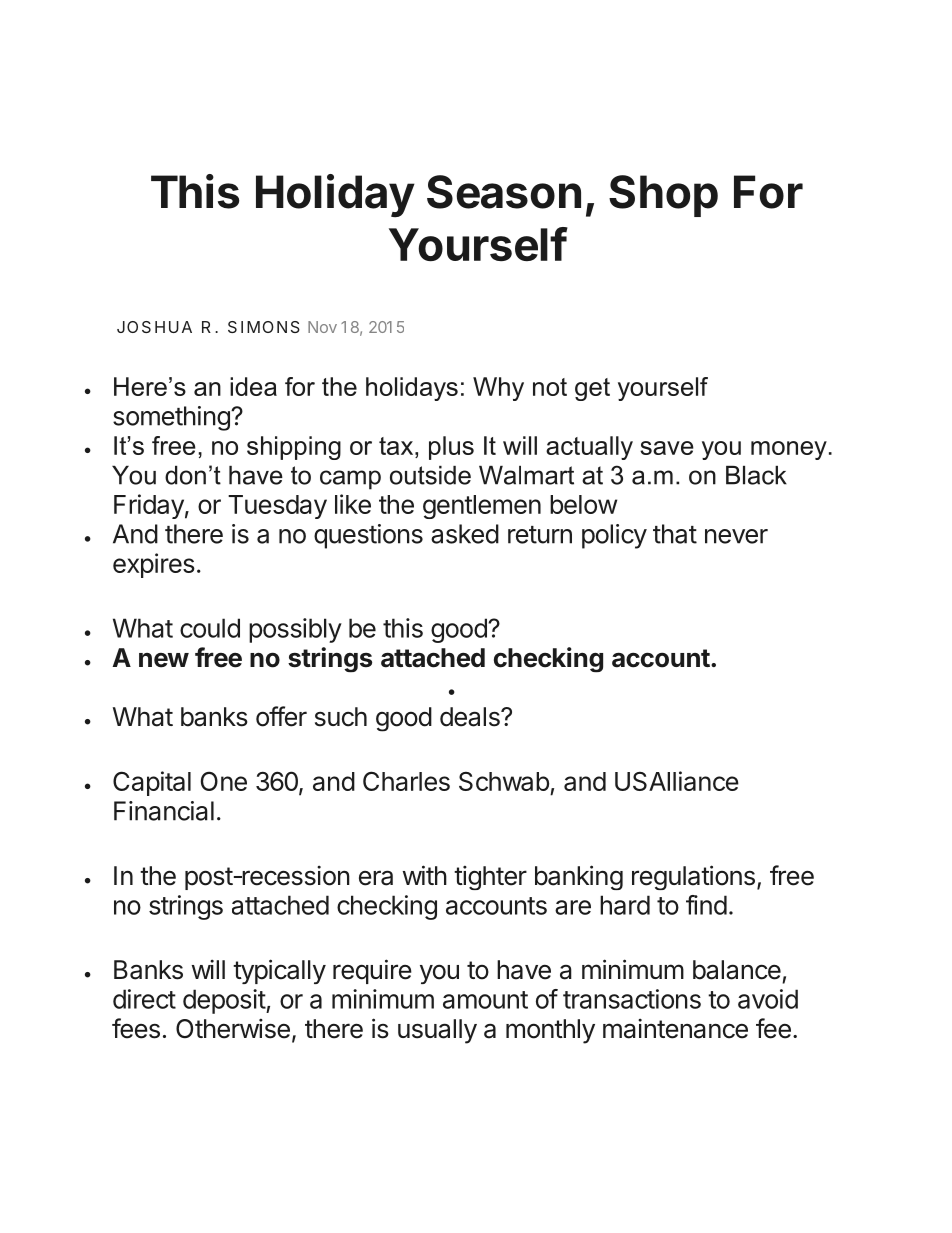  I want to click on deposit, so click(225, 1001).
